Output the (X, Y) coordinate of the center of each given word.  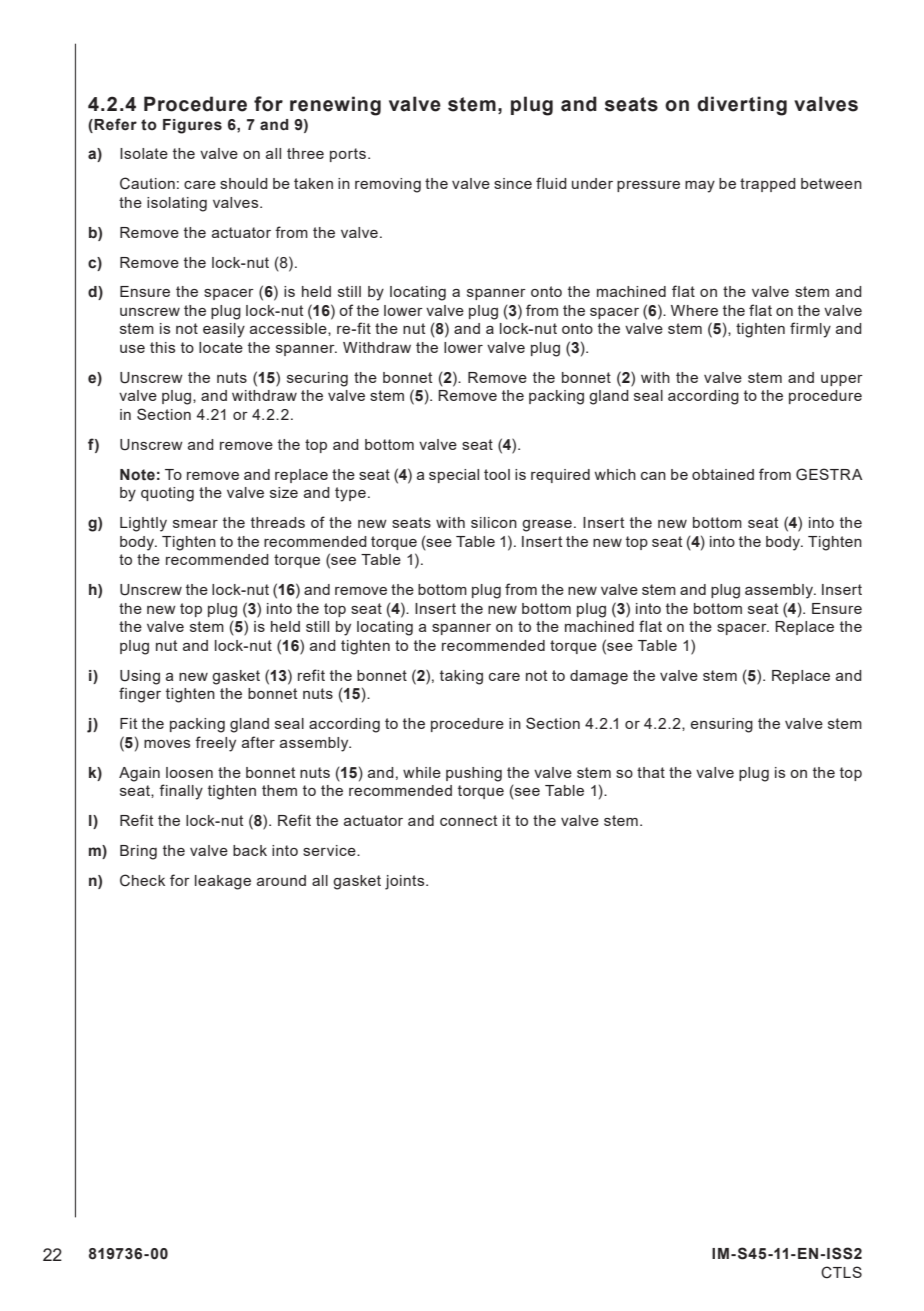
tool (497, 474)
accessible (289, 329)
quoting (167, 494)
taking (461, 677)
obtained (723, 474)
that (651, 772)
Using (140, 677)
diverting (742, 106)
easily (224, 330)
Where (694, 310)
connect (468, 820)
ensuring (722, 725)
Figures (192, 126)
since (513, 183)
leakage (223, 882)
